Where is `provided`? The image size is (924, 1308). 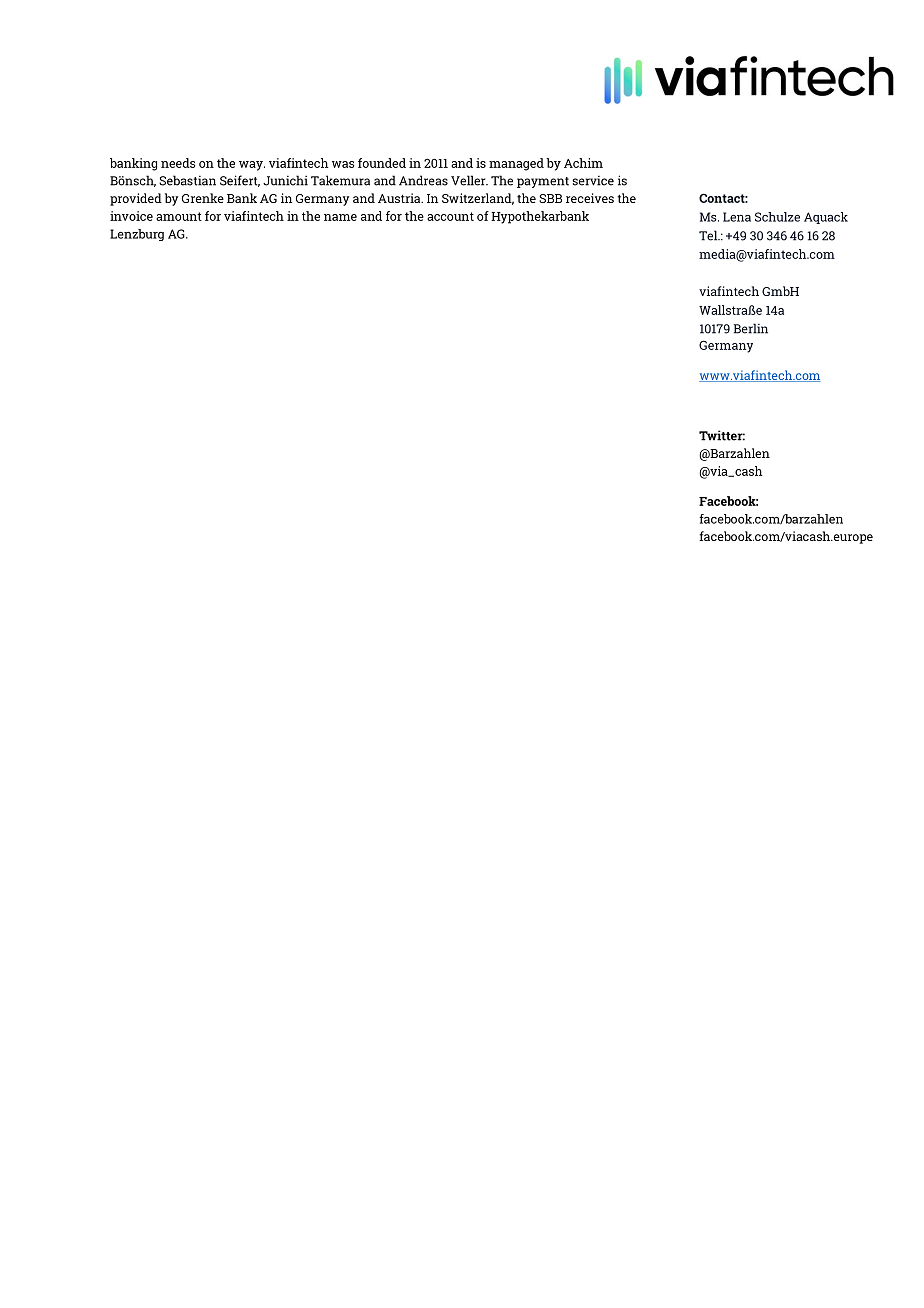
provided is located at coordinates (136, 199).
